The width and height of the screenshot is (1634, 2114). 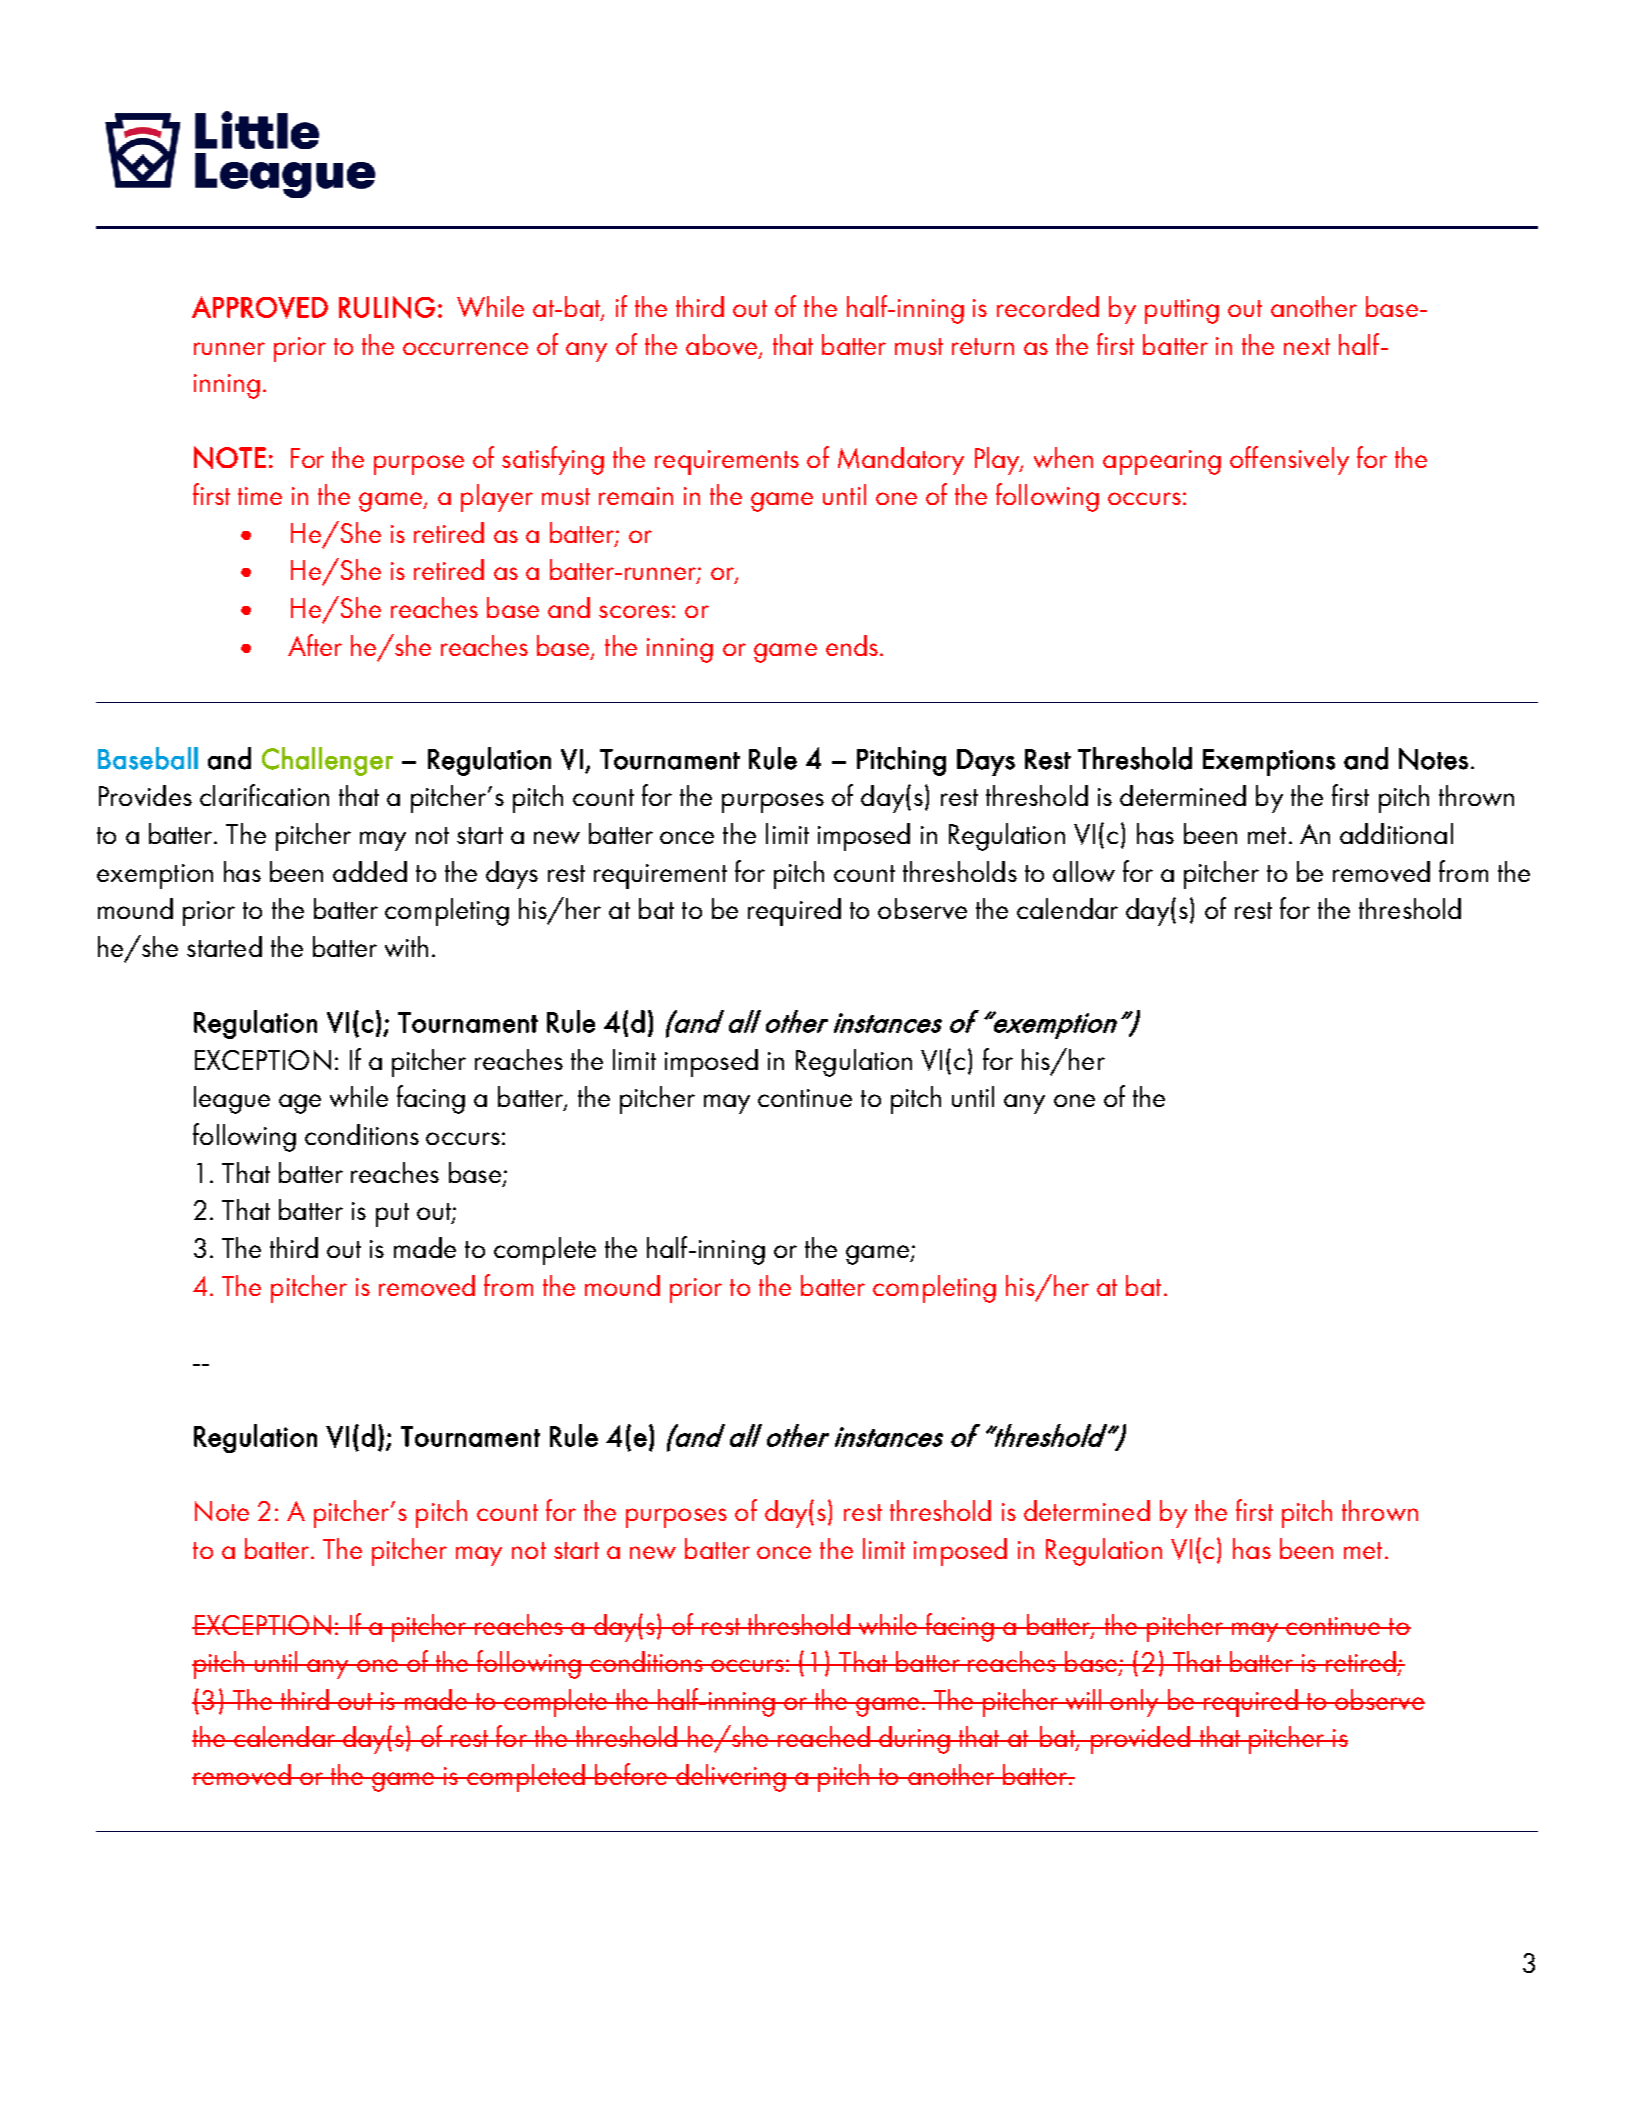 I want to click on age, so click(x=300, y=1104).
